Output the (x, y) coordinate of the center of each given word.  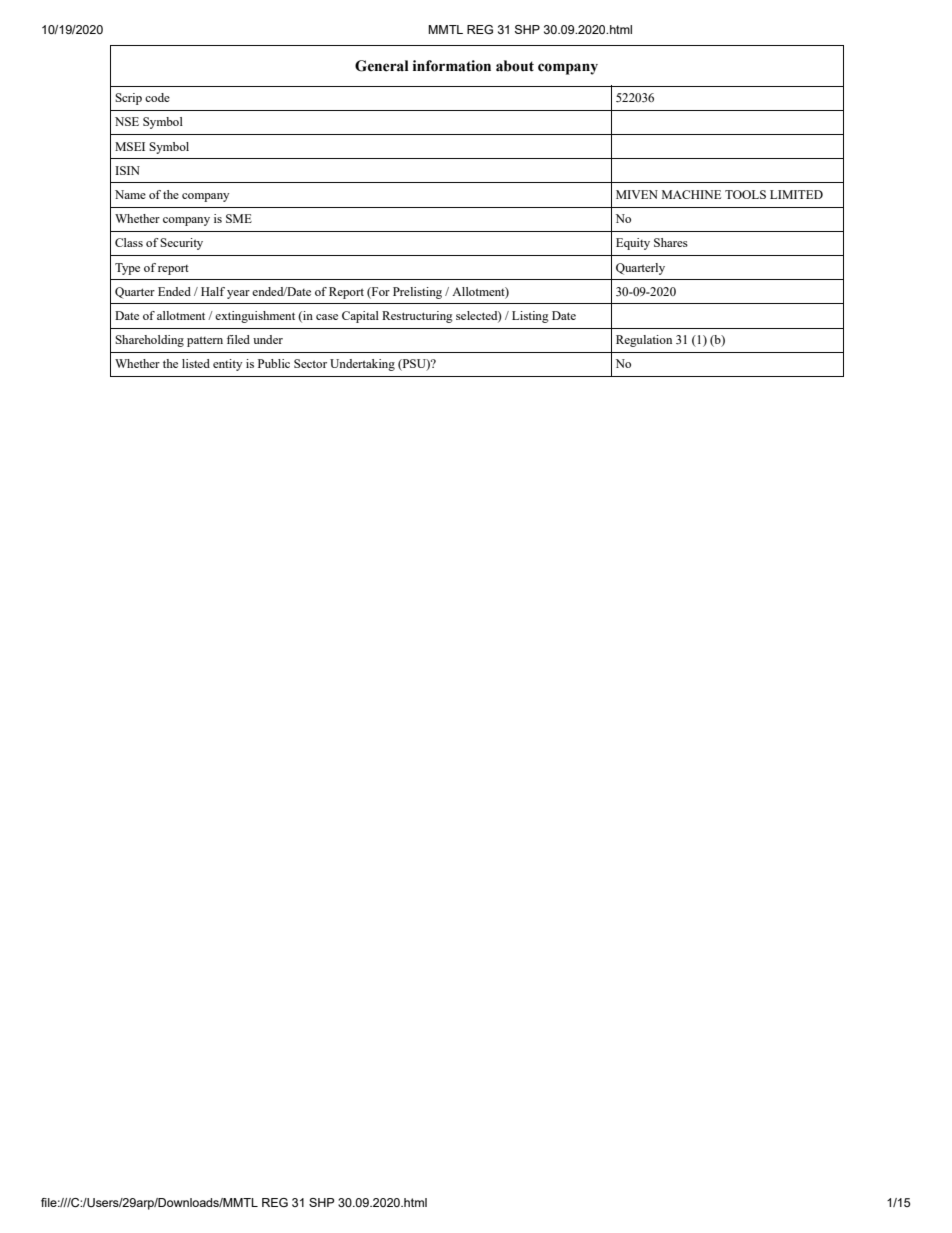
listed (196, 363)
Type (127, 269)
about (515, 66)
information (452, 66)
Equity (633, 244)
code (157, 97)
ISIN (127, 170)
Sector (310, 363)
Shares (671, 242)
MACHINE (691, 194)
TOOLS (745, 194)
